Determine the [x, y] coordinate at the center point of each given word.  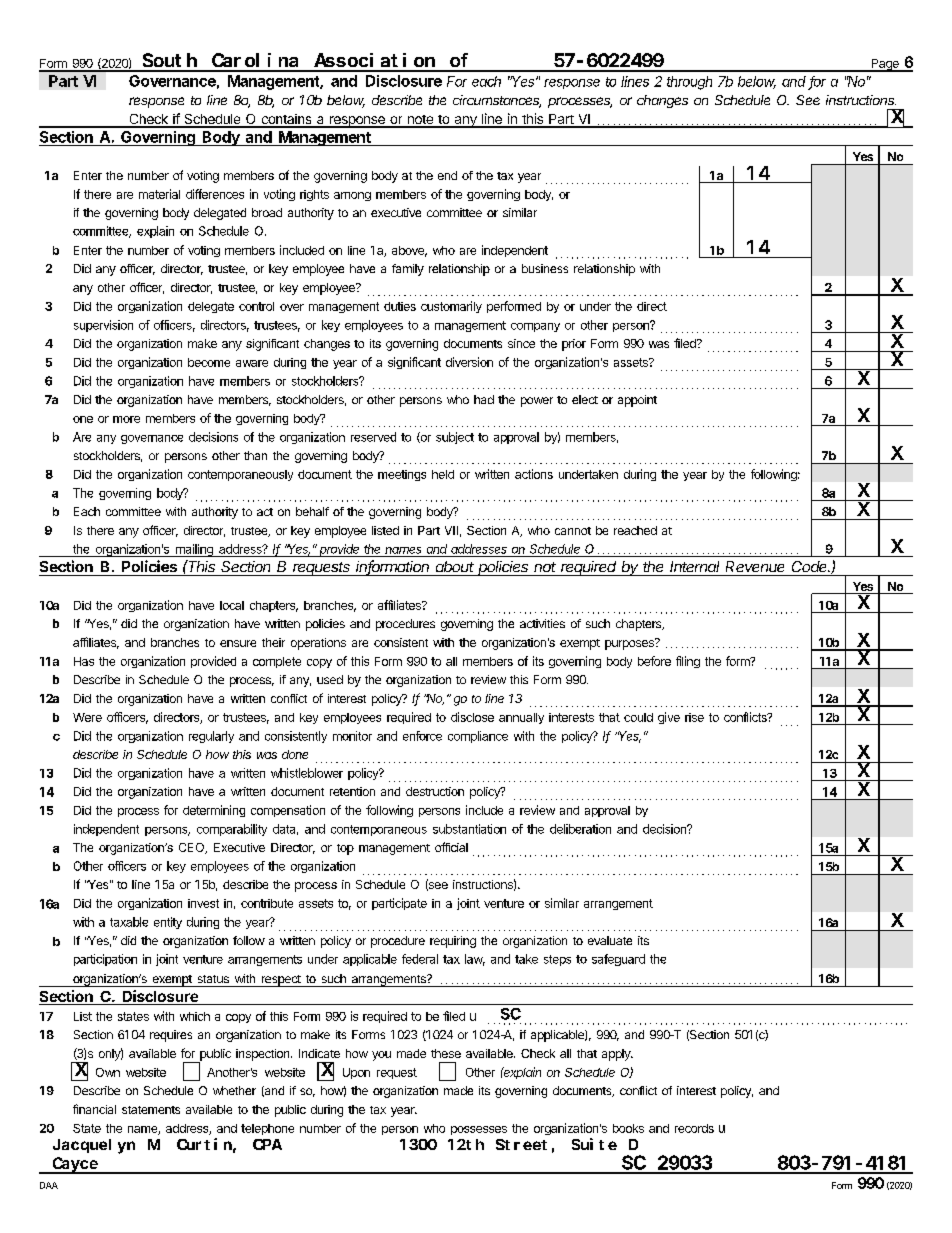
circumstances [497, 101]
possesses [479, 1130]
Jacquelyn [94, 1146]
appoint [637, 401]
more [126, 419]
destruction [435, 791]
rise [694, 717]
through [689, 83]
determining [214, 811]
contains [286, 120]
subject [455, 438]
